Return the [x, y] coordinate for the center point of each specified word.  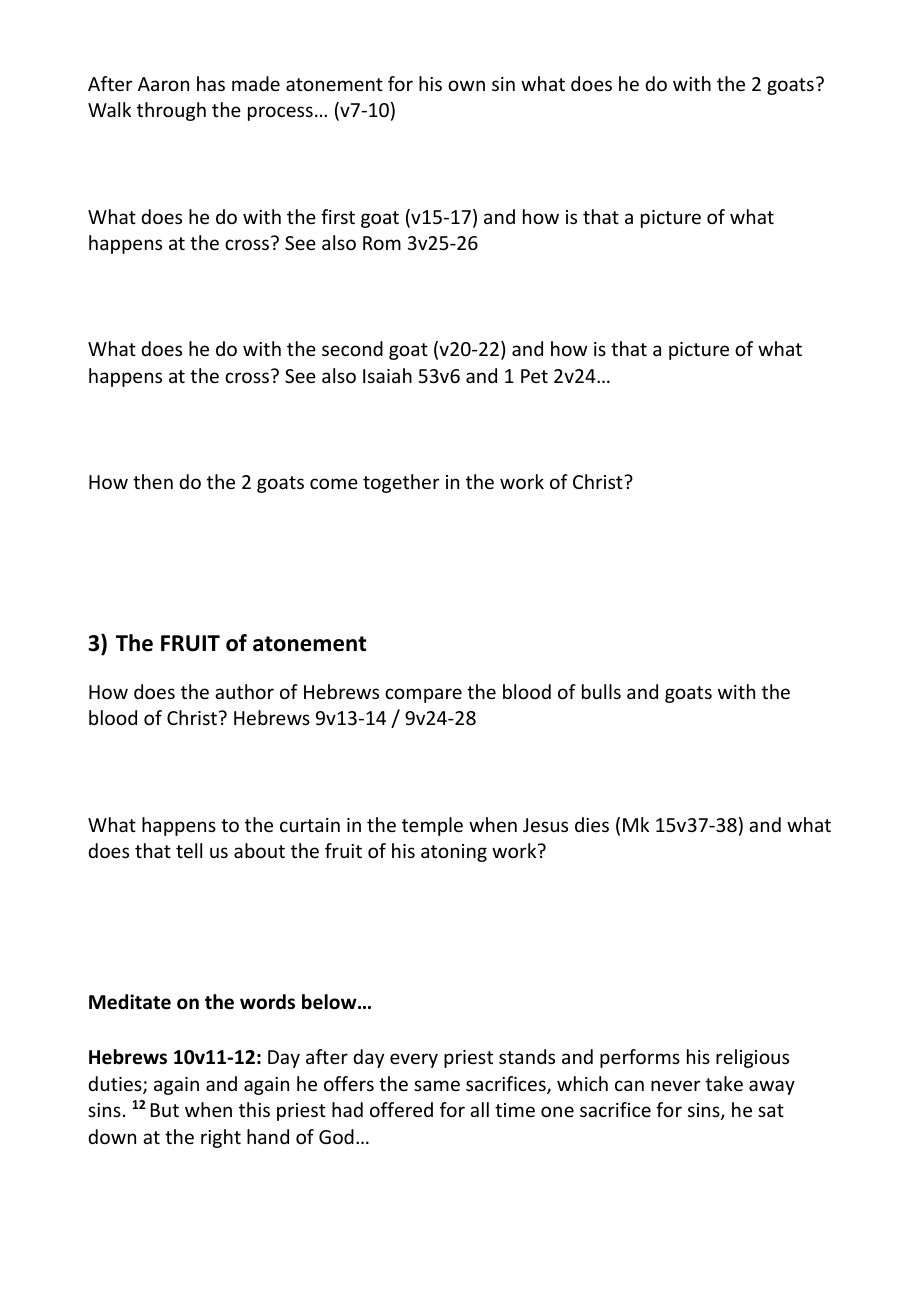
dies [592, 824]
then [153, 481]
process [280, 113]
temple [432, 826]
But [165, 1110]
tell [189, 850]
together [401, 483]
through [171, 111]
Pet [534, 376]
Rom [382, 243]
